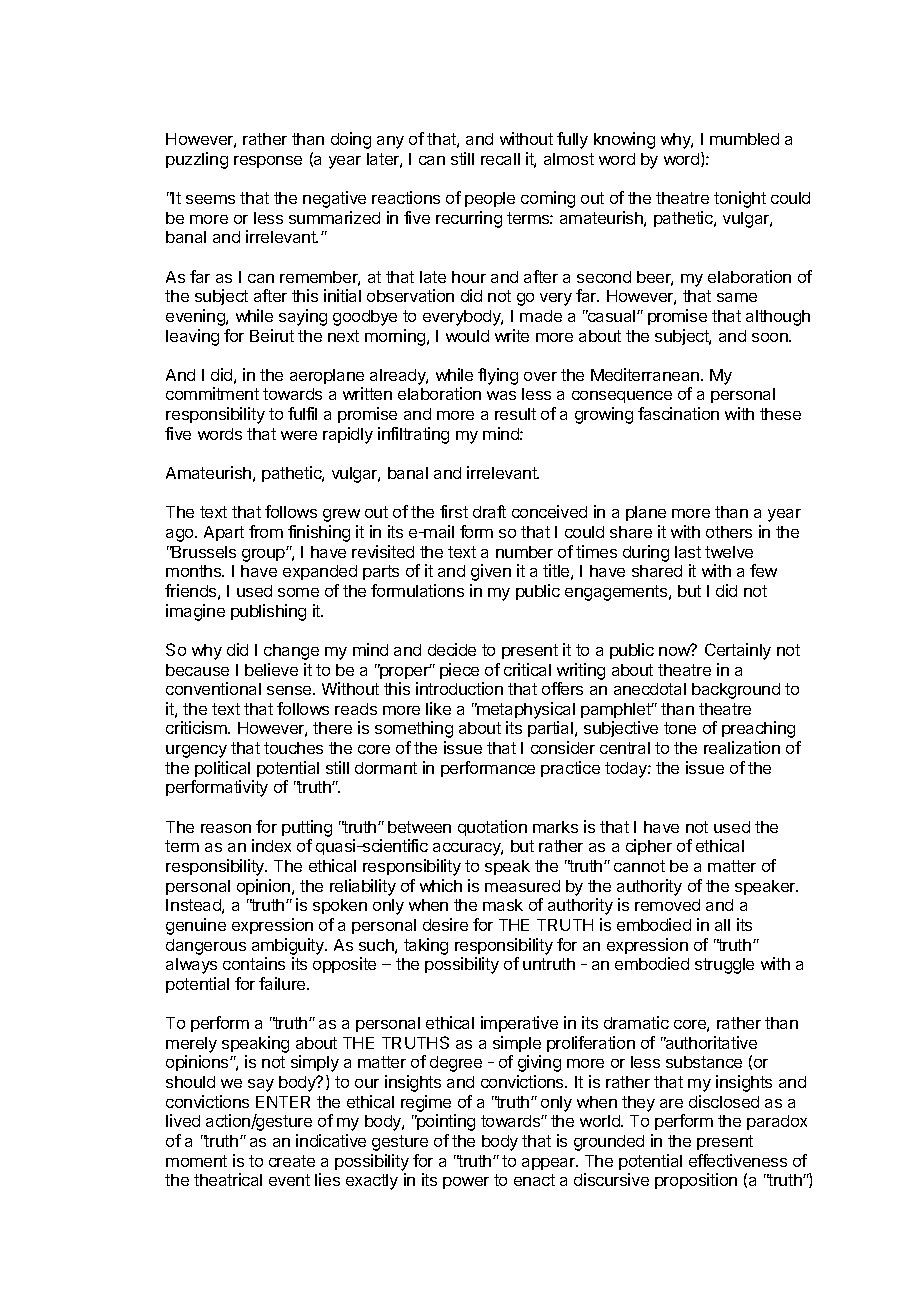 The image size is (924, 1308). Describe the element at coordinates (292, 1161) in the screenshot. I see `create` at that location.
